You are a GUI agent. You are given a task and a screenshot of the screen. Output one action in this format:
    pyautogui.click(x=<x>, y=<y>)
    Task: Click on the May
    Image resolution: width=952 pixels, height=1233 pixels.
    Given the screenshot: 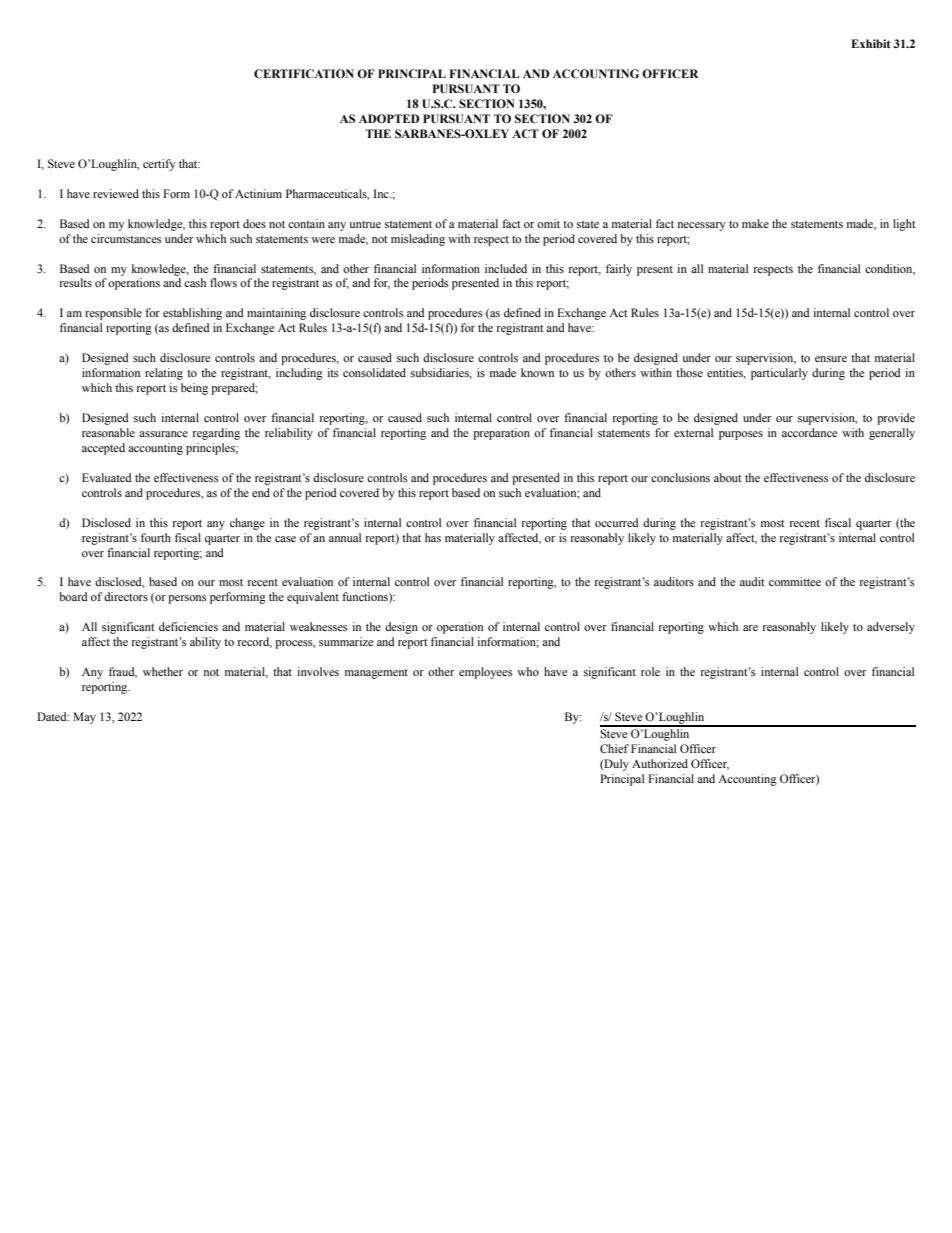 What is the action you would take?
    pyautogui.click(x=84, y=718)
